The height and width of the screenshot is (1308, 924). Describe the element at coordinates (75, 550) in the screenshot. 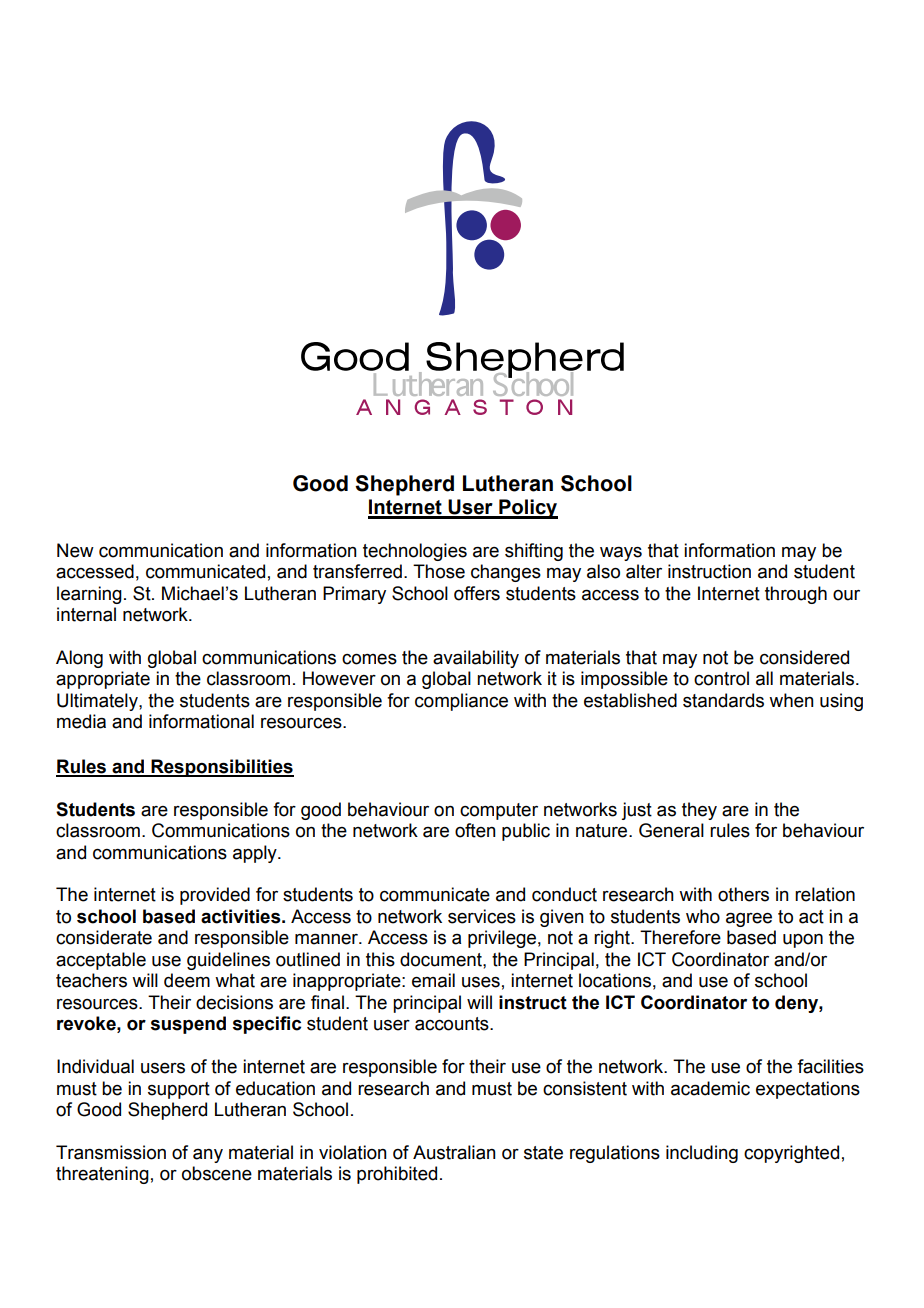

I see `New` at that location.
